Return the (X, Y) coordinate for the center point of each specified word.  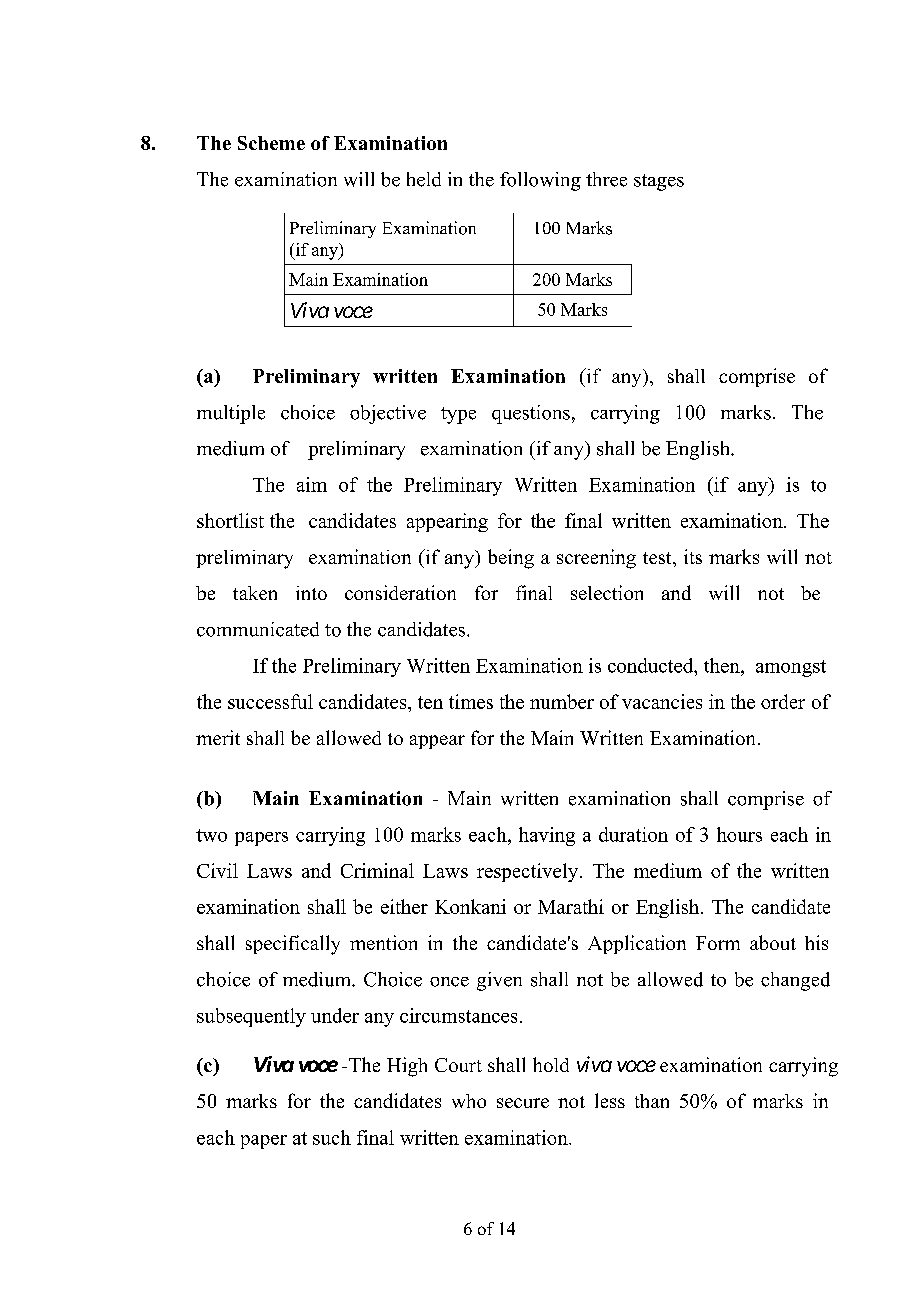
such (332, 1137)
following (540, 181)
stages (659, 182)
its (693, 556)
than (652, 1101)
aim (312, 484)
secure (523, 1103)
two (211, 835)
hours (739, 834)
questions (531, 414)
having (547, 836)
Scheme (271, 143)
